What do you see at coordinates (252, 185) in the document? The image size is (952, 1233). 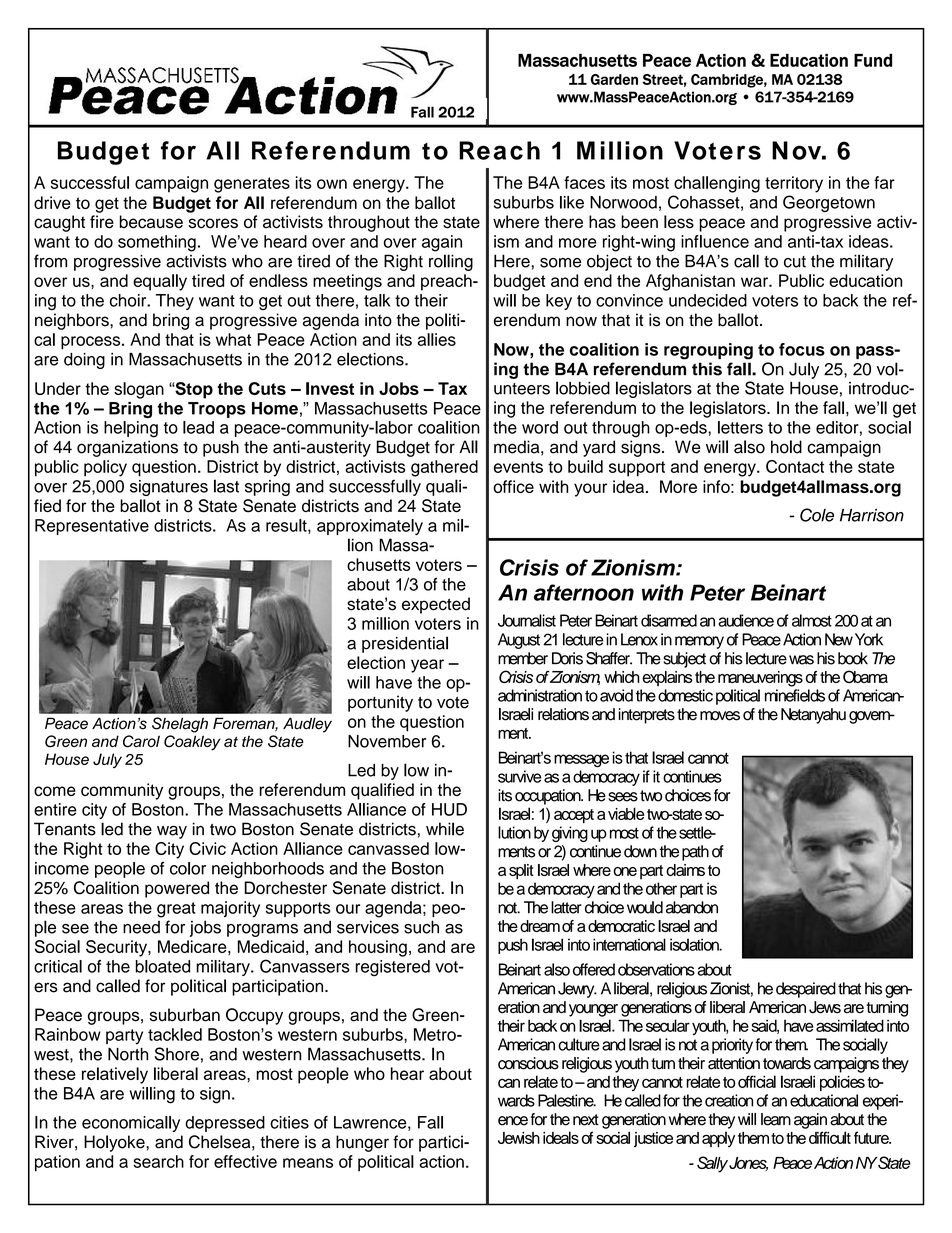 I see `generates` at bounding box center [252, 185].
